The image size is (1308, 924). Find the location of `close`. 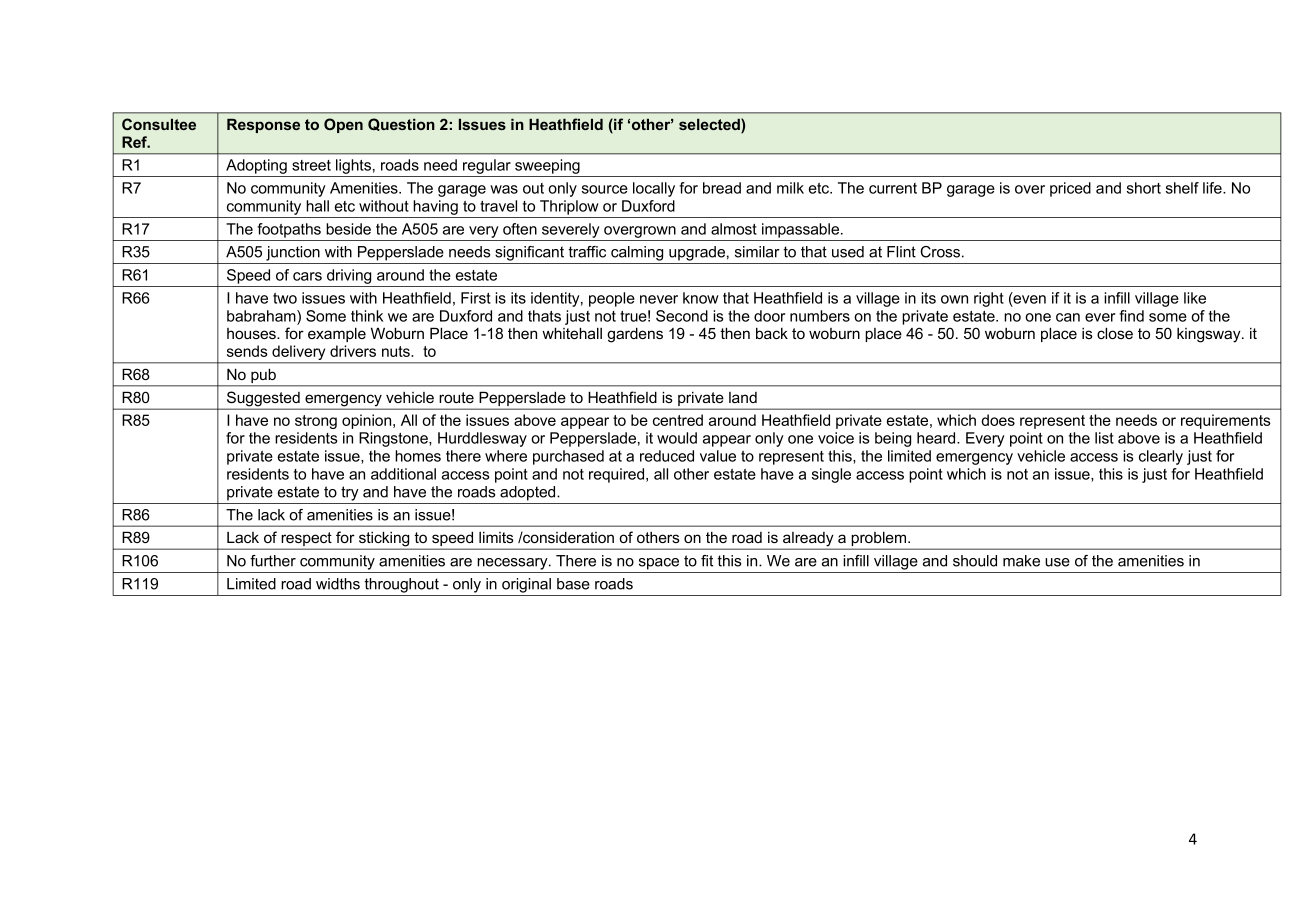

close is located at coordinates (1115, 333).
